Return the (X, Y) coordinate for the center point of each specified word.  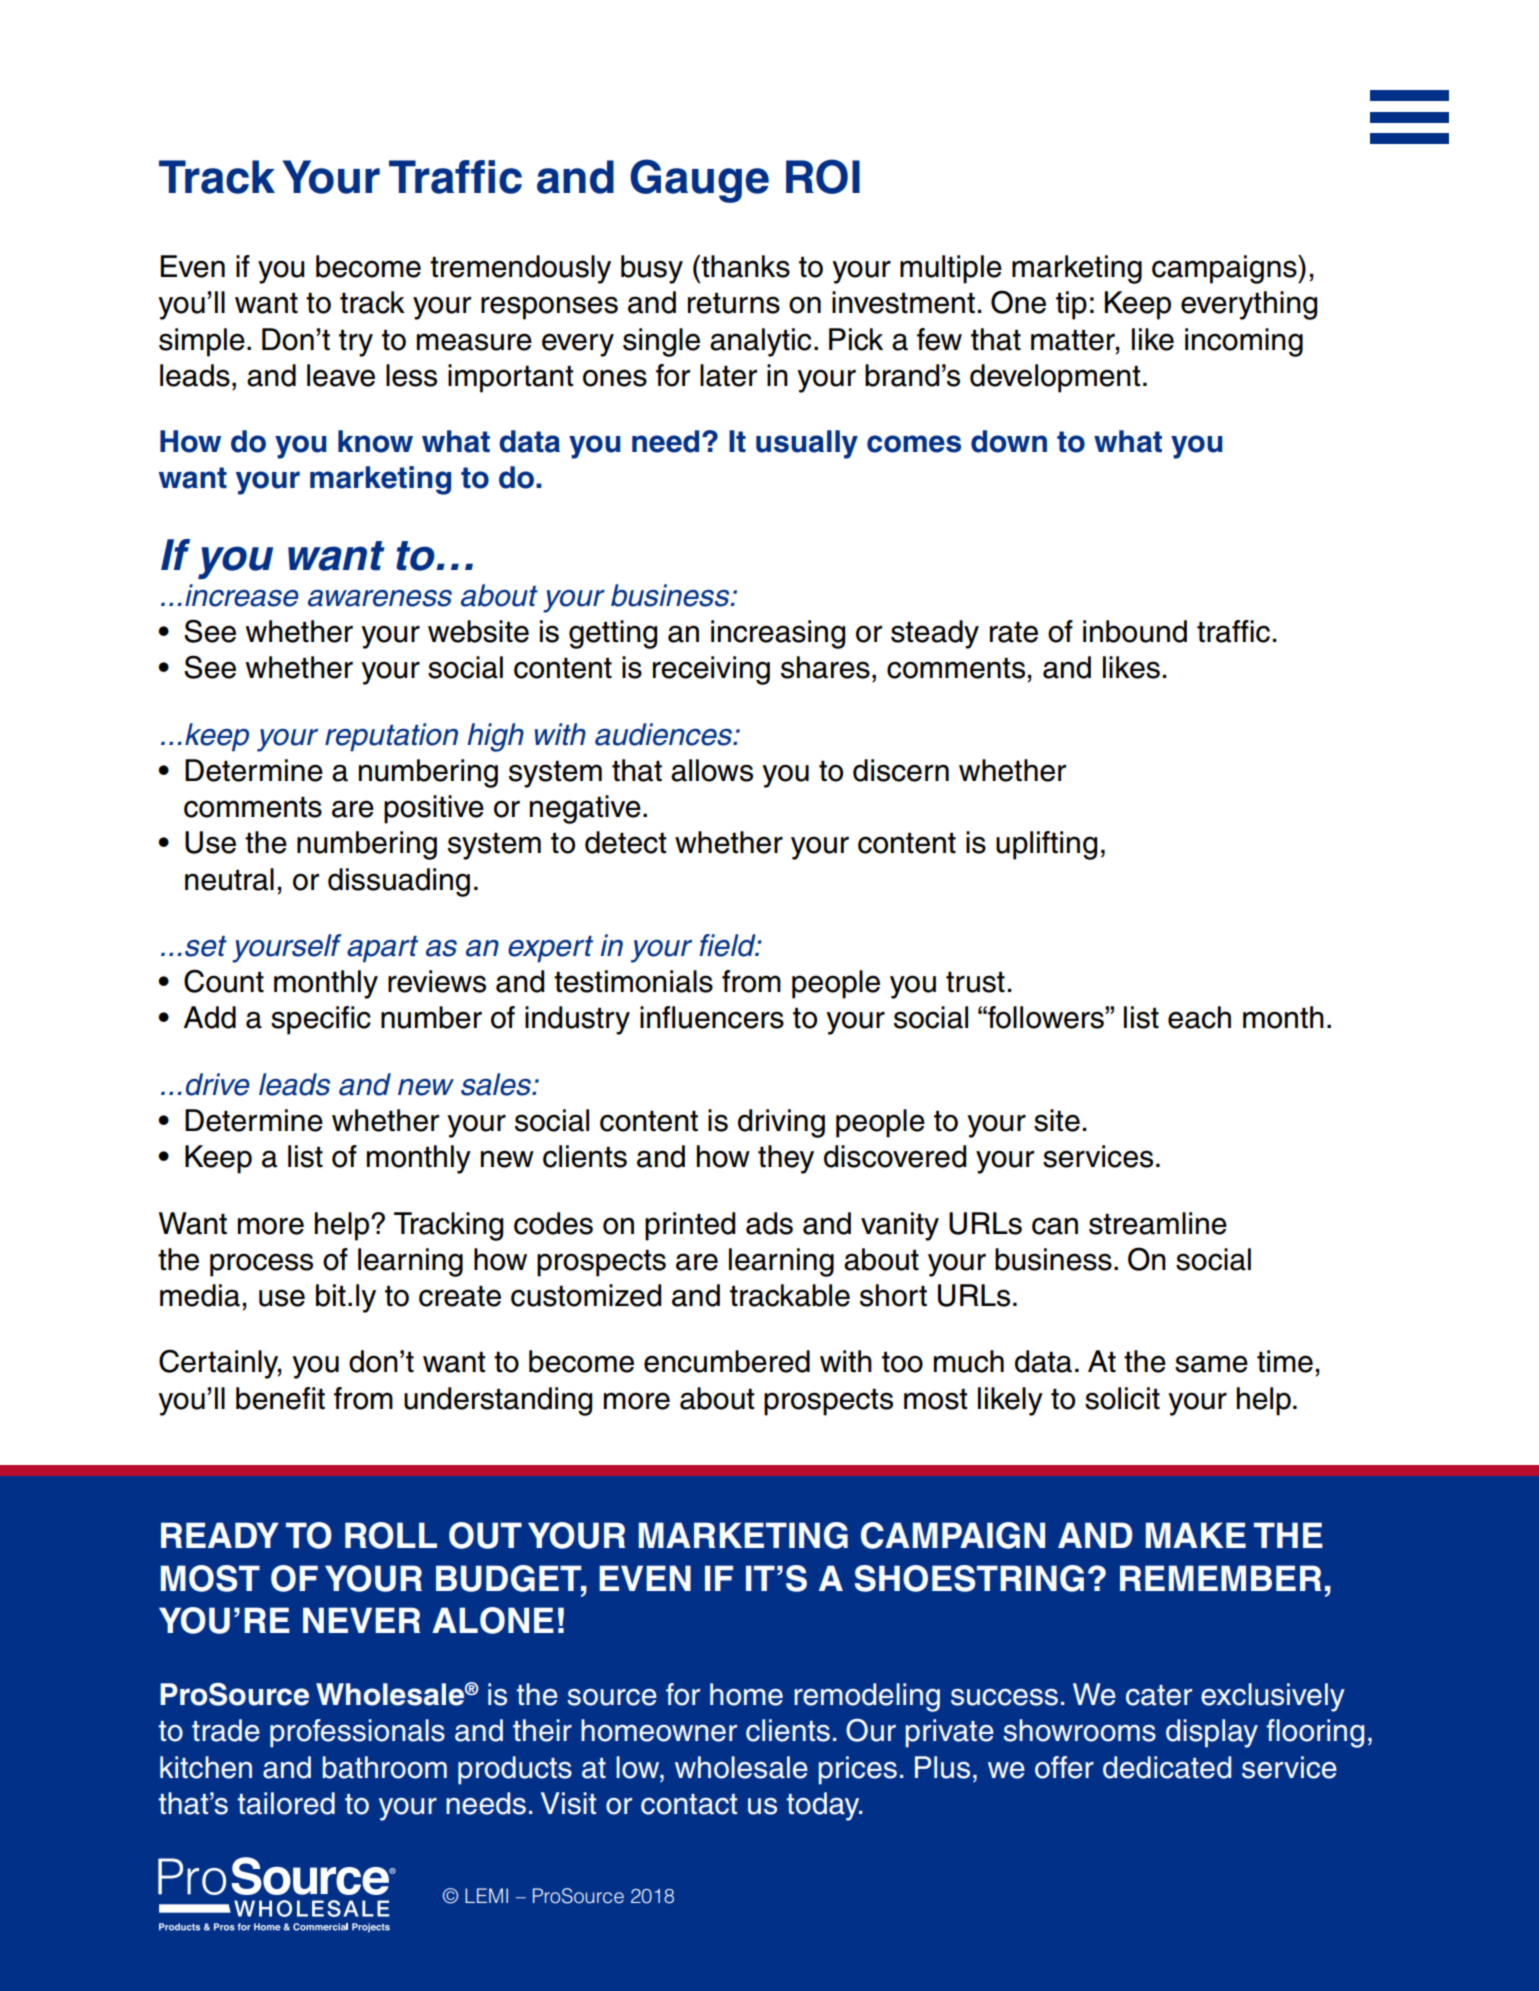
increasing (778, 634)
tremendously (520, 269)
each (1199, 1017)
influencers (712, 1017)
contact (689, 1804)
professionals (357, 1733)
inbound (1135, 631)
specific (321, 1020)
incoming (1244, 342)
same (1211, 1364)
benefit (280, 1398)
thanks (745, 266)
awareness (380, 598)
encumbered (727, 1361)
